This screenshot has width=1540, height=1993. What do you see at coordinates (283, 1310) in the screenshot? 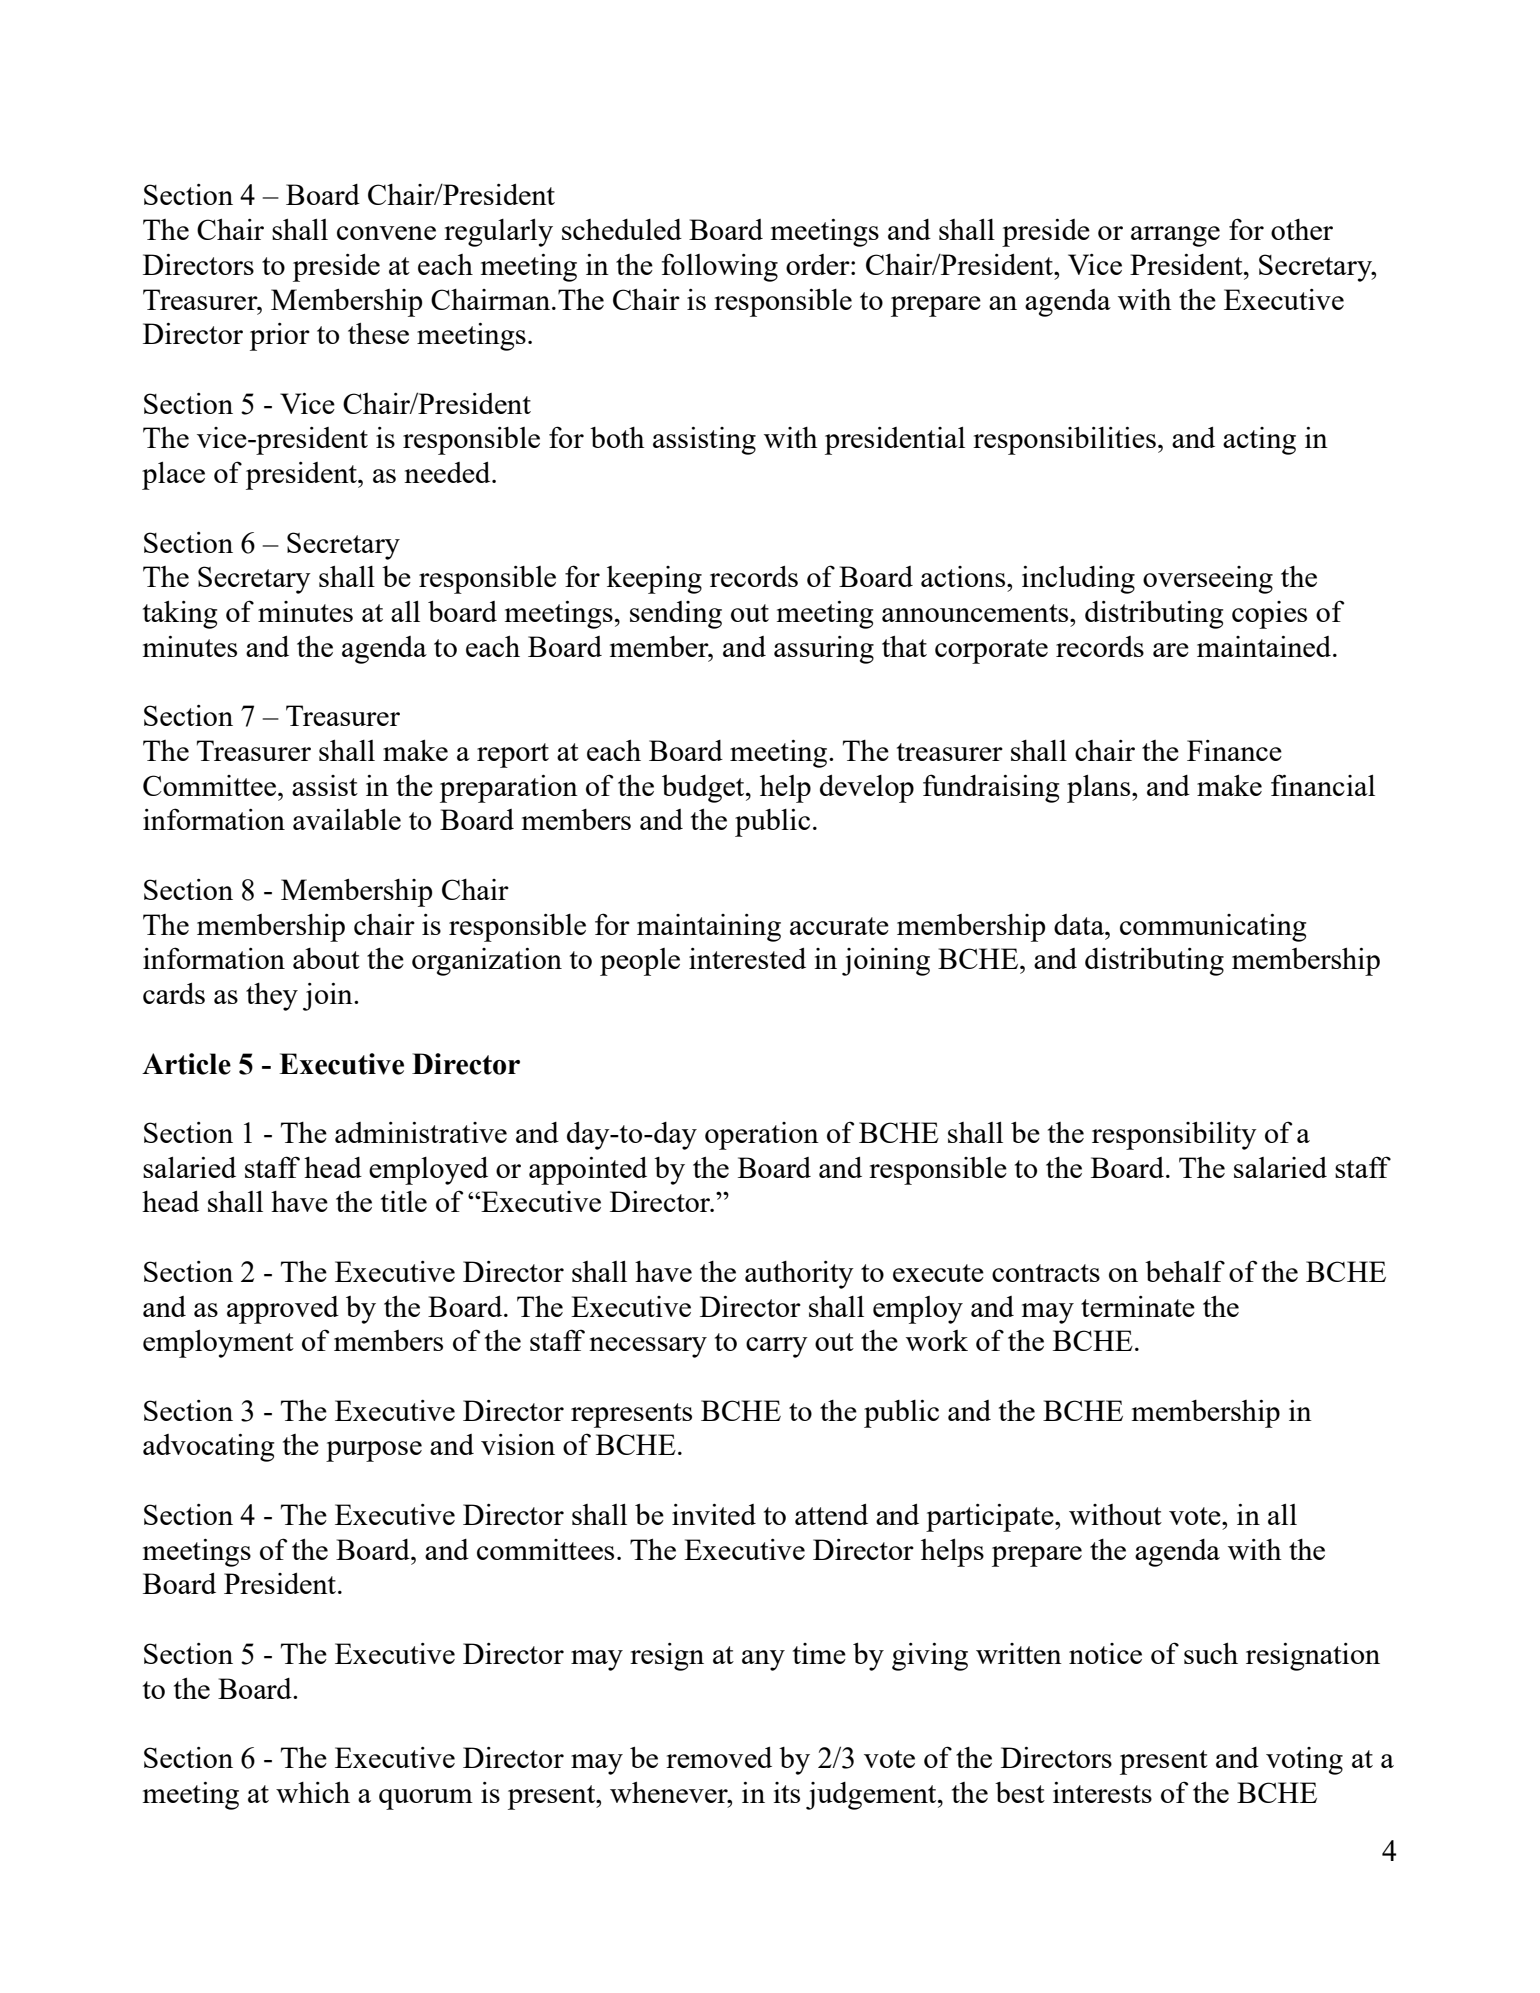
I see `approved` at bounding box center [283, 1310].
